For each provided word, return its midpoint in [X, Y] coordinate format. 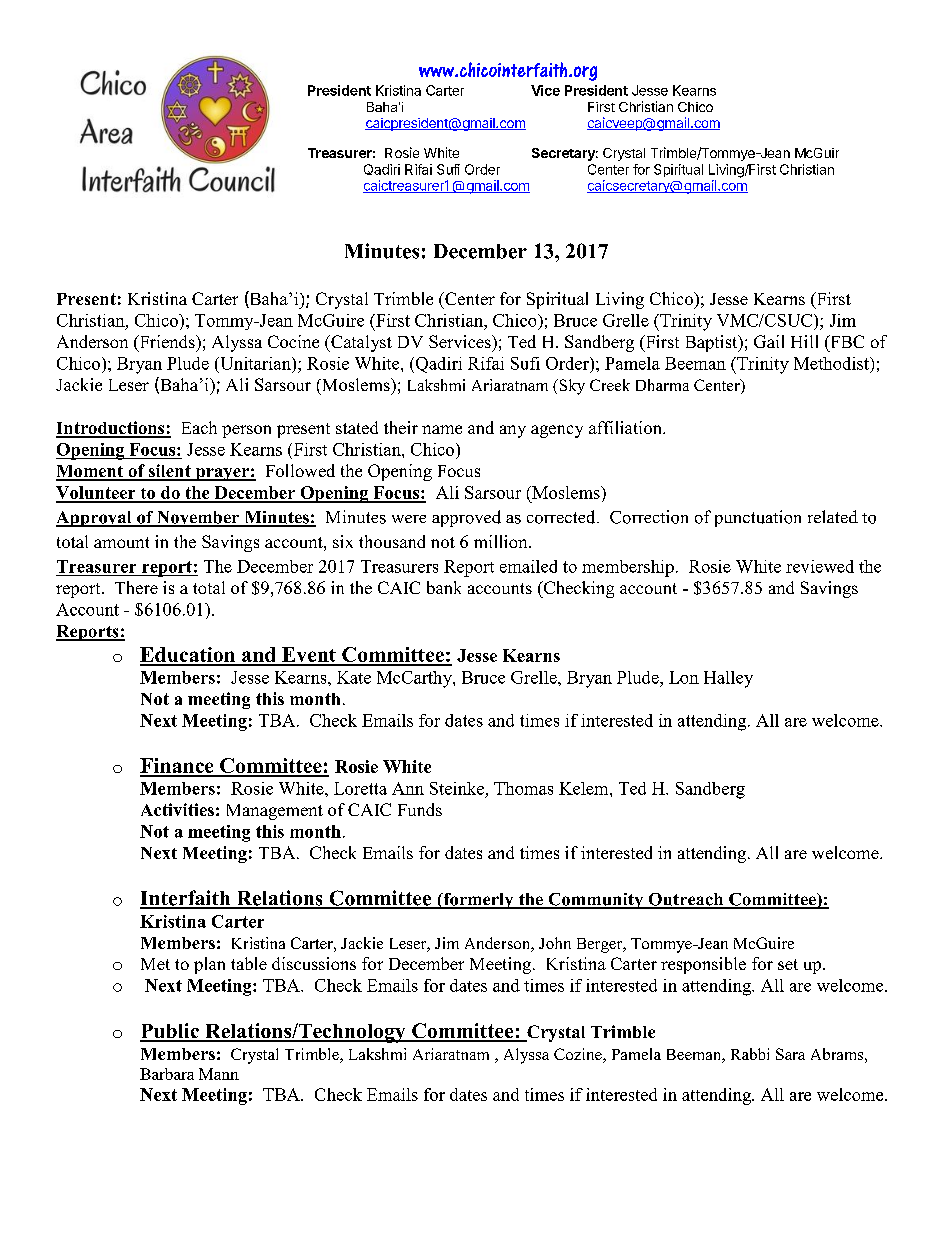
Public [170, 1032]
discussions [314, 963]
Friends [167, 343]
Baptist [713, 343]
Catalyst [360, 343]
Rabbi [750, 1054]
